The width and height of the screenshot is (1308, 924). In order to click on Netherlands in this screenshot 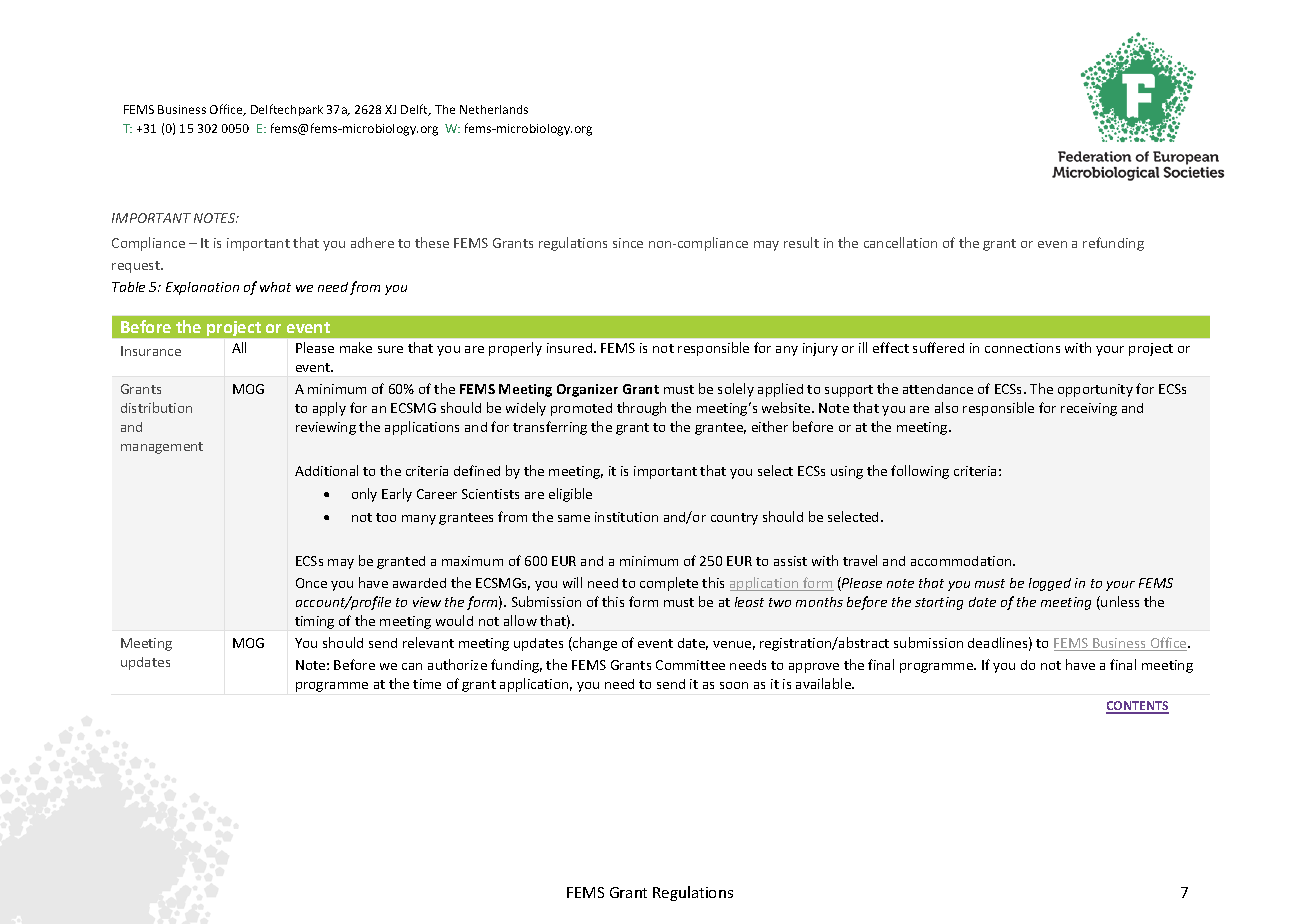, I will do `click(494, 109)`.
